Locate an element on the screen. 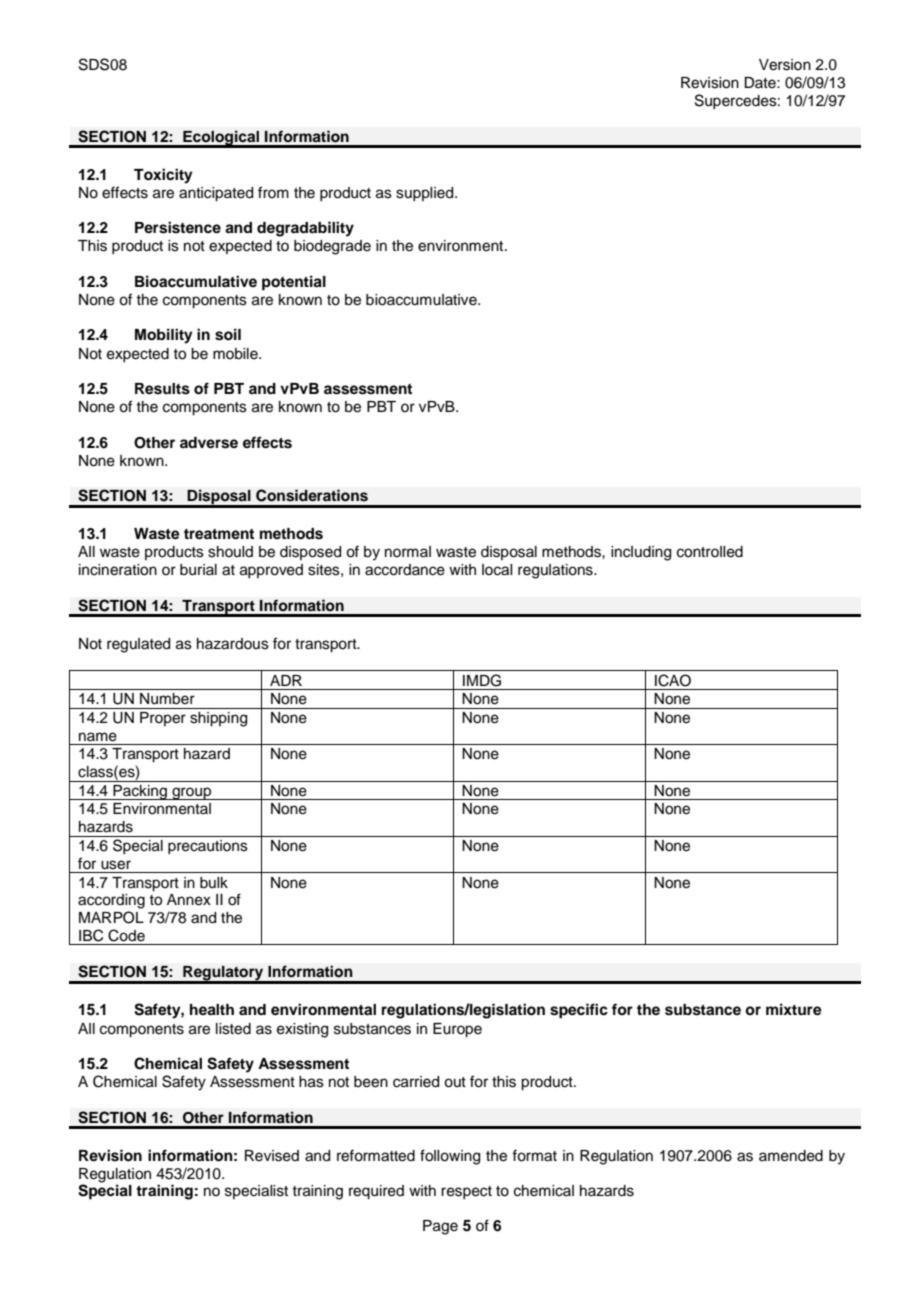  including is located at coordinates (641, 553).
